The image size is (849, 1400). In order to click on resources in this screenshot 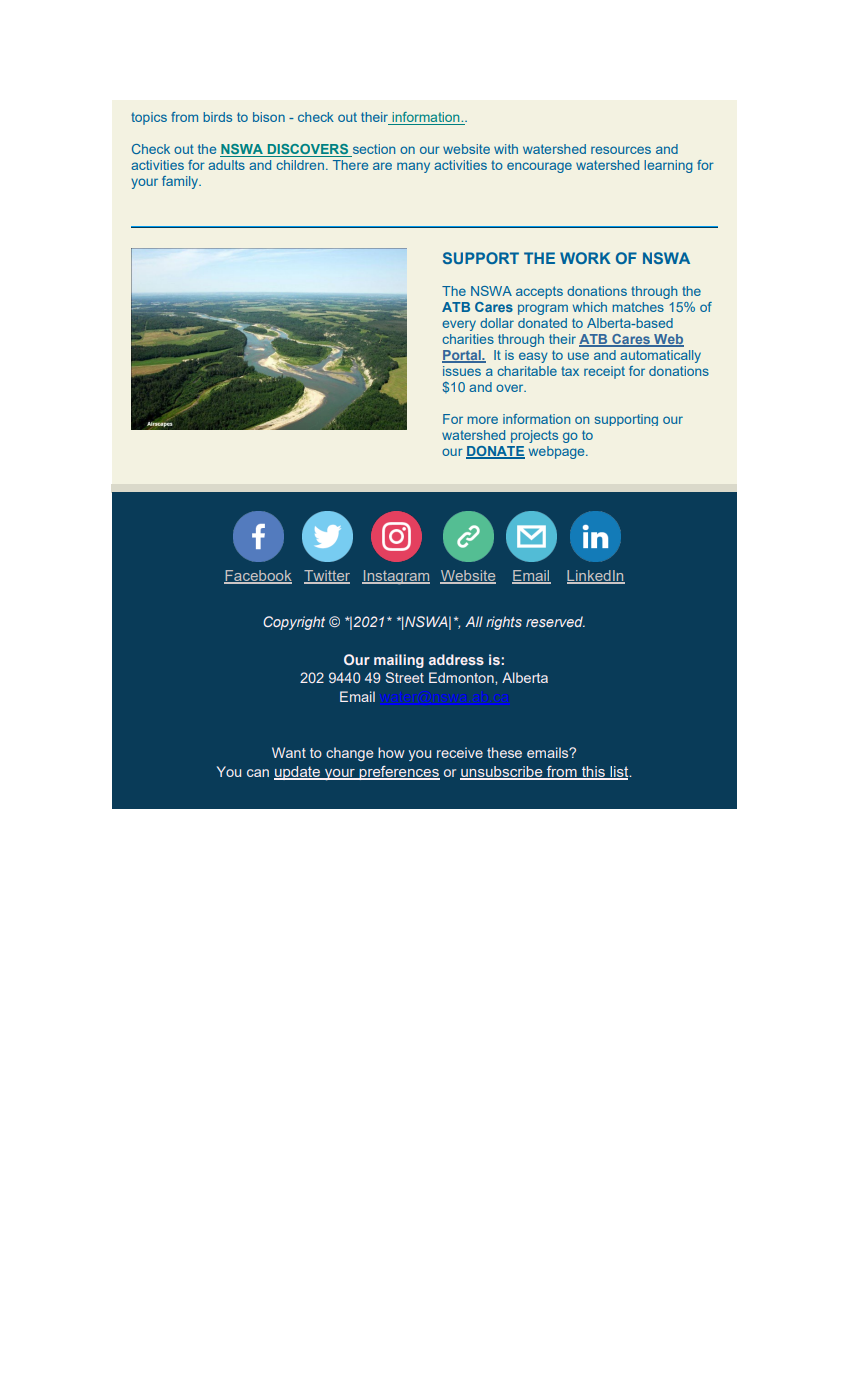, I will do `click(621, 150)`.
